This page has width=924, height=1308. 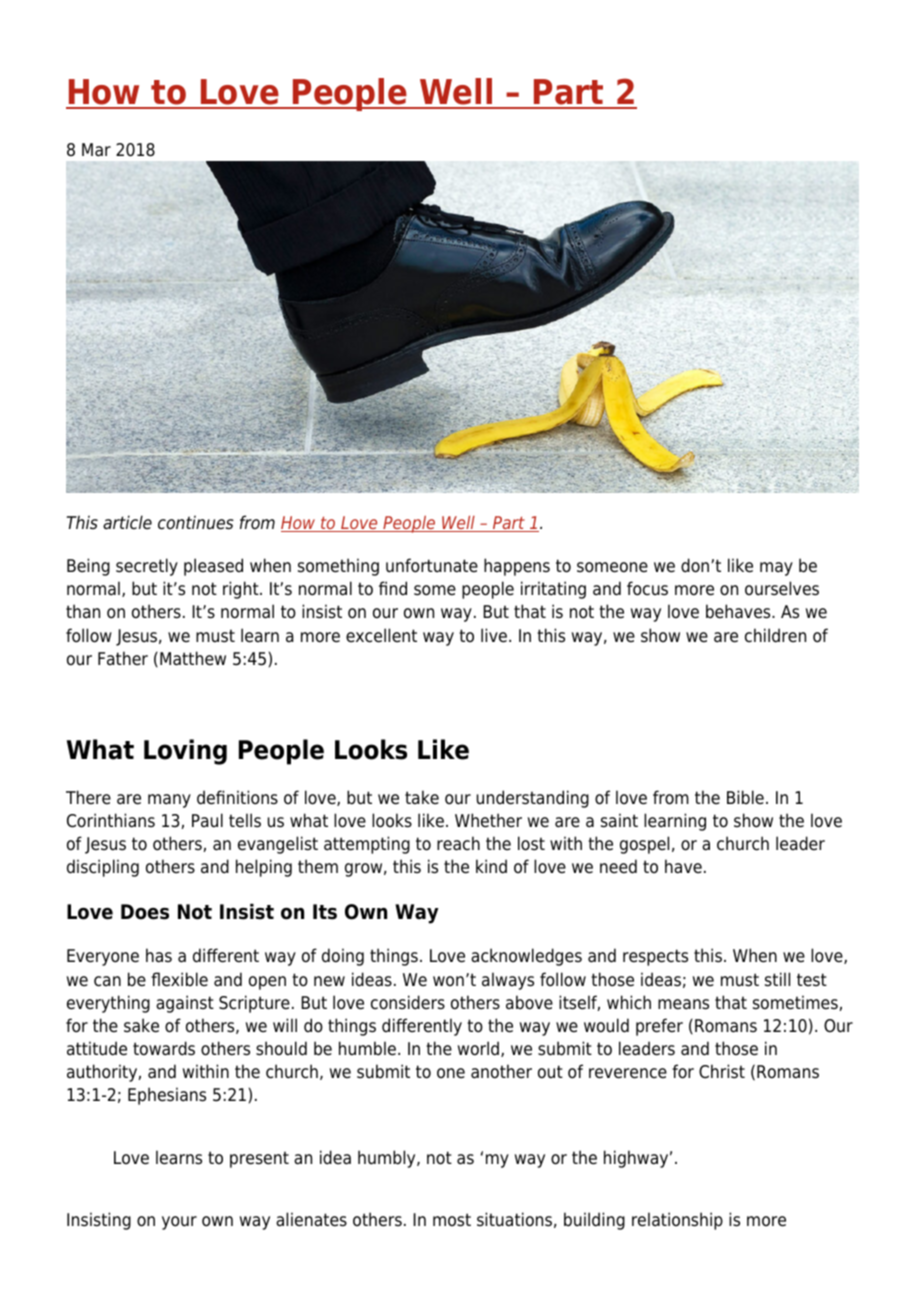 What do you see at coordinates (452, 1220) in the page?
I see `most` at bounding box center [452, 1220].
